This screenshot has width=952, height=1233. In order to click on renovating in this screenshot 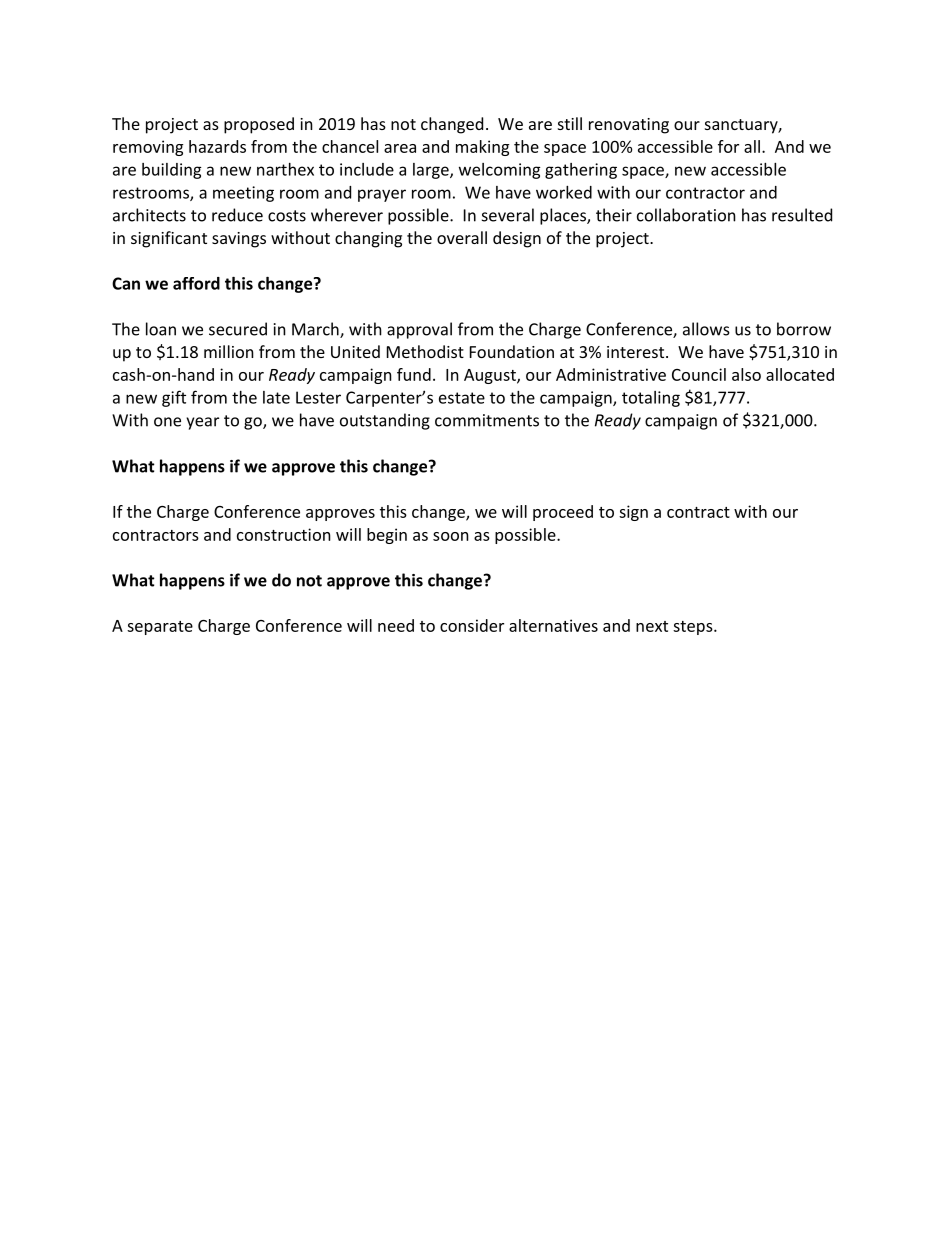, I will do `click(629, 126)`.
